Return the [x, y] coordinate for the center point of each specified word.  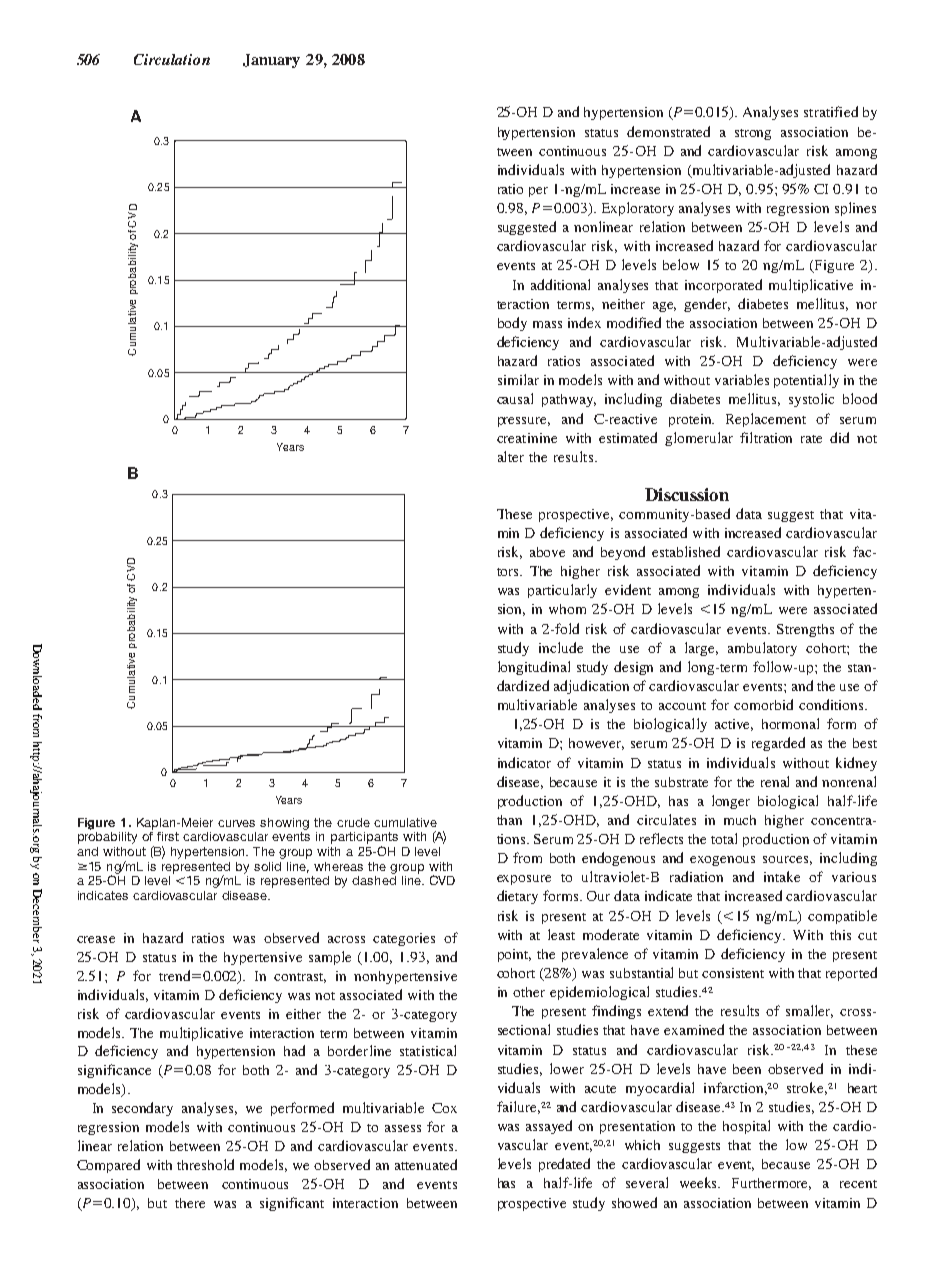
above [547, 552]
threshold [205, 1164]
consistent [733, 973]
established [686, 551]
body [512, 324]
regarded [778, 744]
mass [547, 324]
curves [236, 823]
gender [707, 305]
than [509, 820]
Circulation [172, 59]
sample [330, 958]
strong [753, 134]
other [529, 992]
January [271, 61]
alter [511, 456]
